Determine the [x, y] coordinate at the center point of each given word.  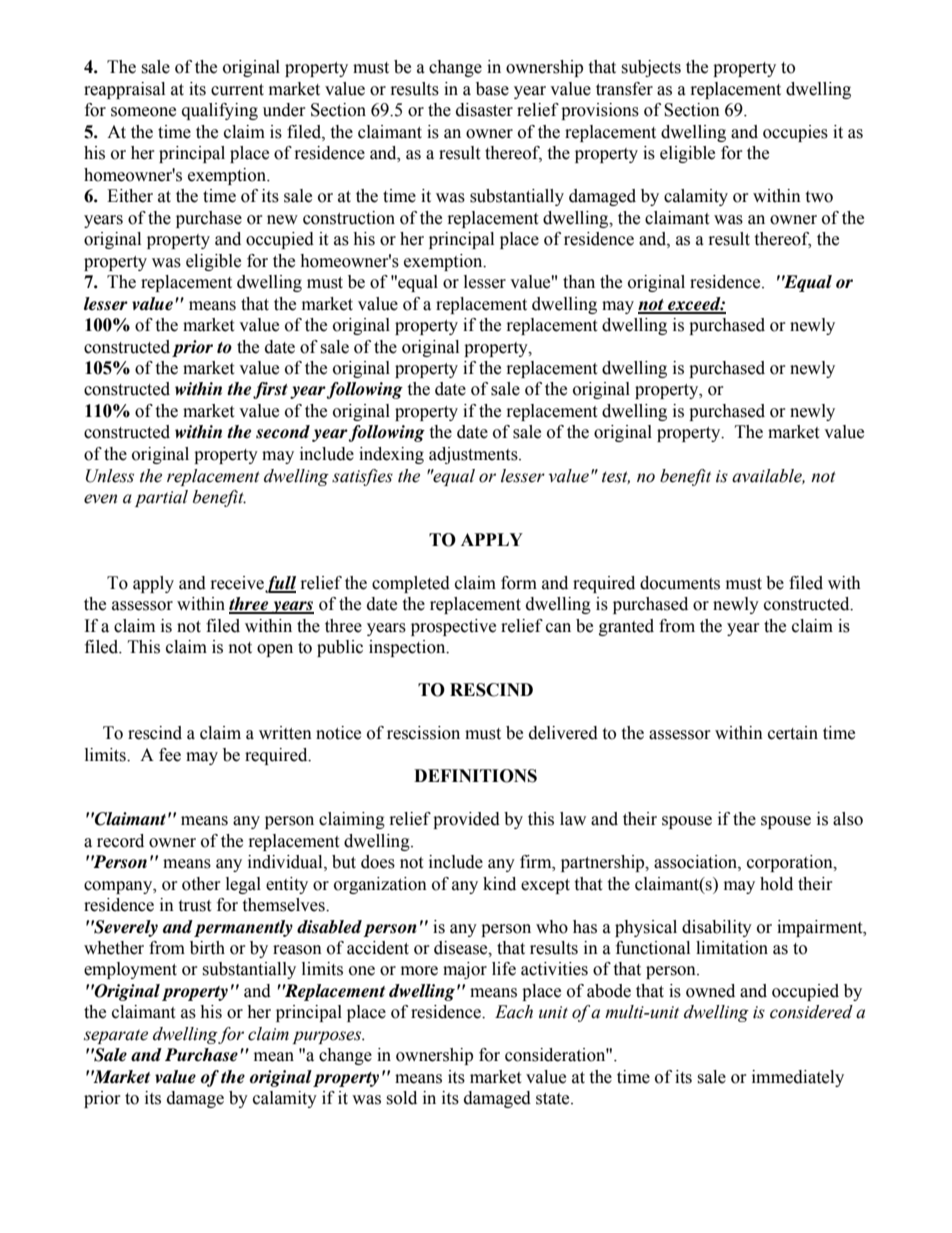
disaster [484, 110]
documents [680, 583]
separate [116, 1036]
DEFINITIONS [475, 776]
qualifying [220, 111]
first [270, 390]
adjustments [474, 455]
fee [170, 755]
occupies [795, 133]
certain [793, 733]
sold [401, 1098]
